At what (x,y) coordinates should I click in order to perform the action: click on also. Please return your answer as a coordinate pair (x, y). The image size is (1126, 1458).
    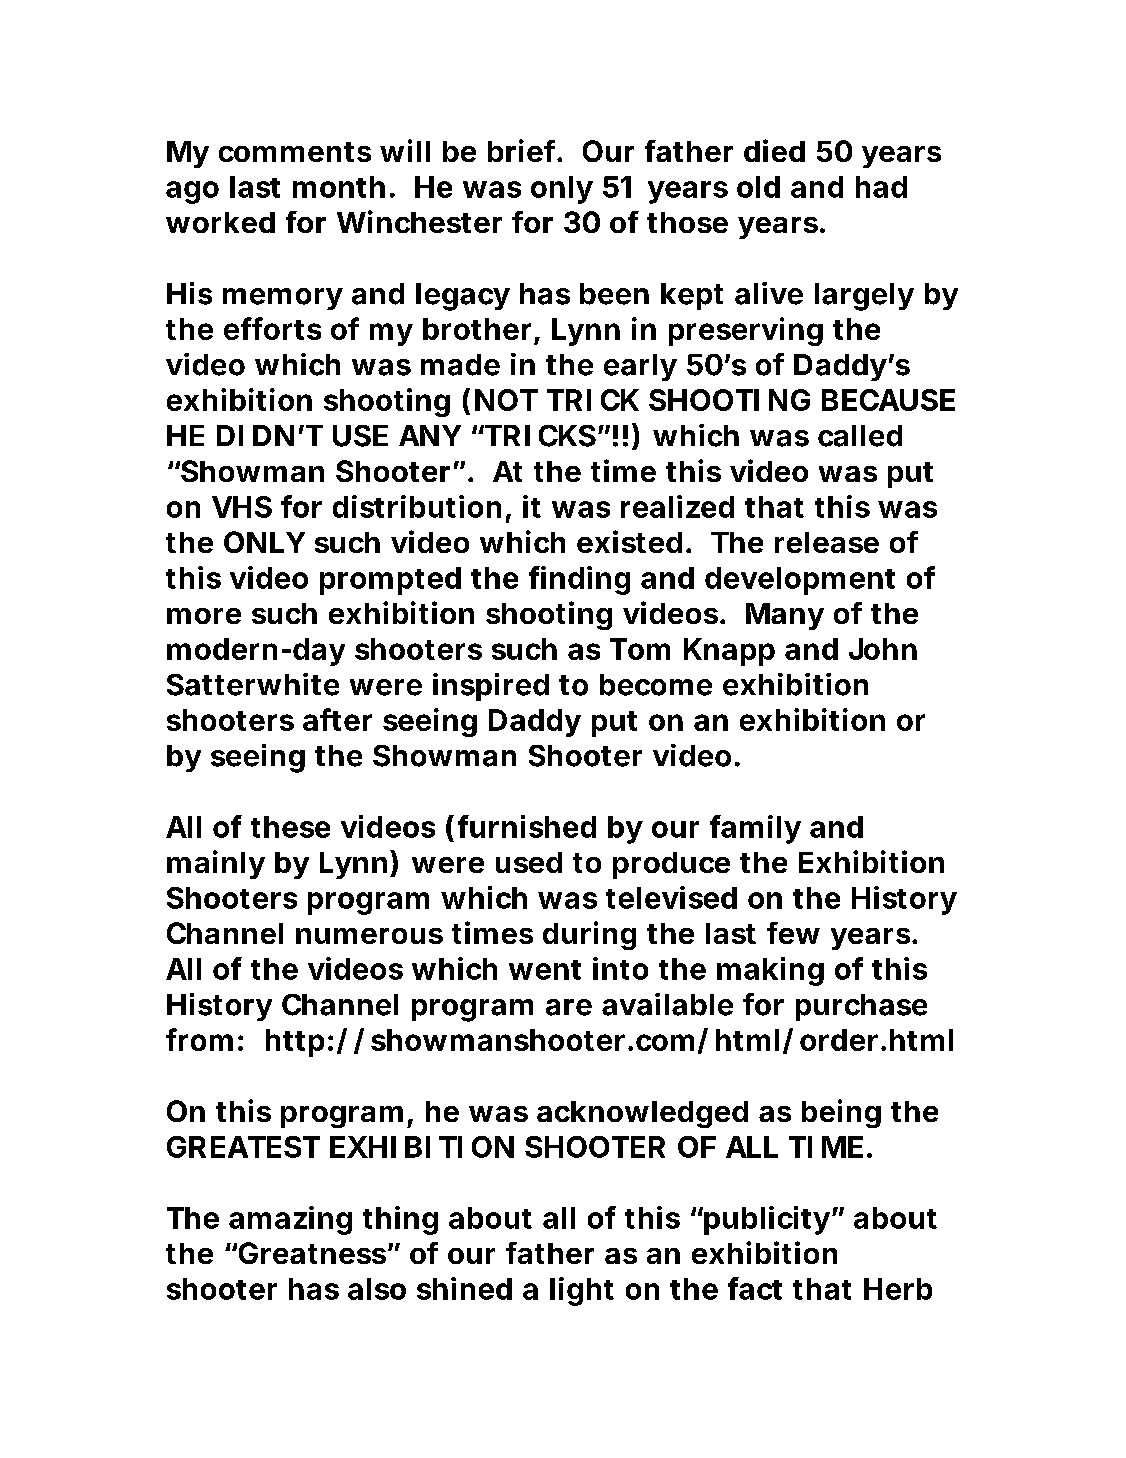
    Looking at the image, I should click on (377, 1289).
